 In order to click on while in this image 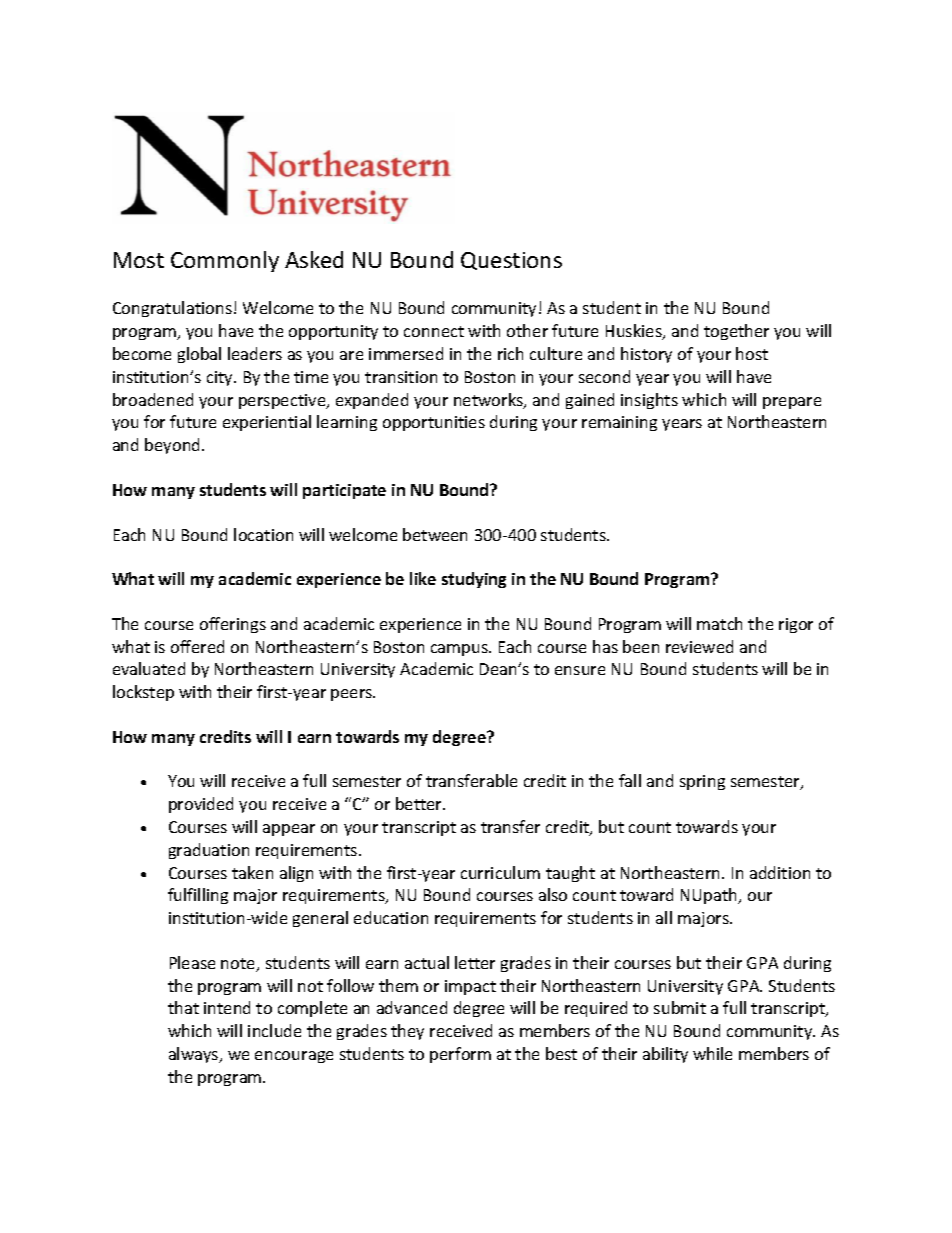, I will do `click(712, 1053)`.
